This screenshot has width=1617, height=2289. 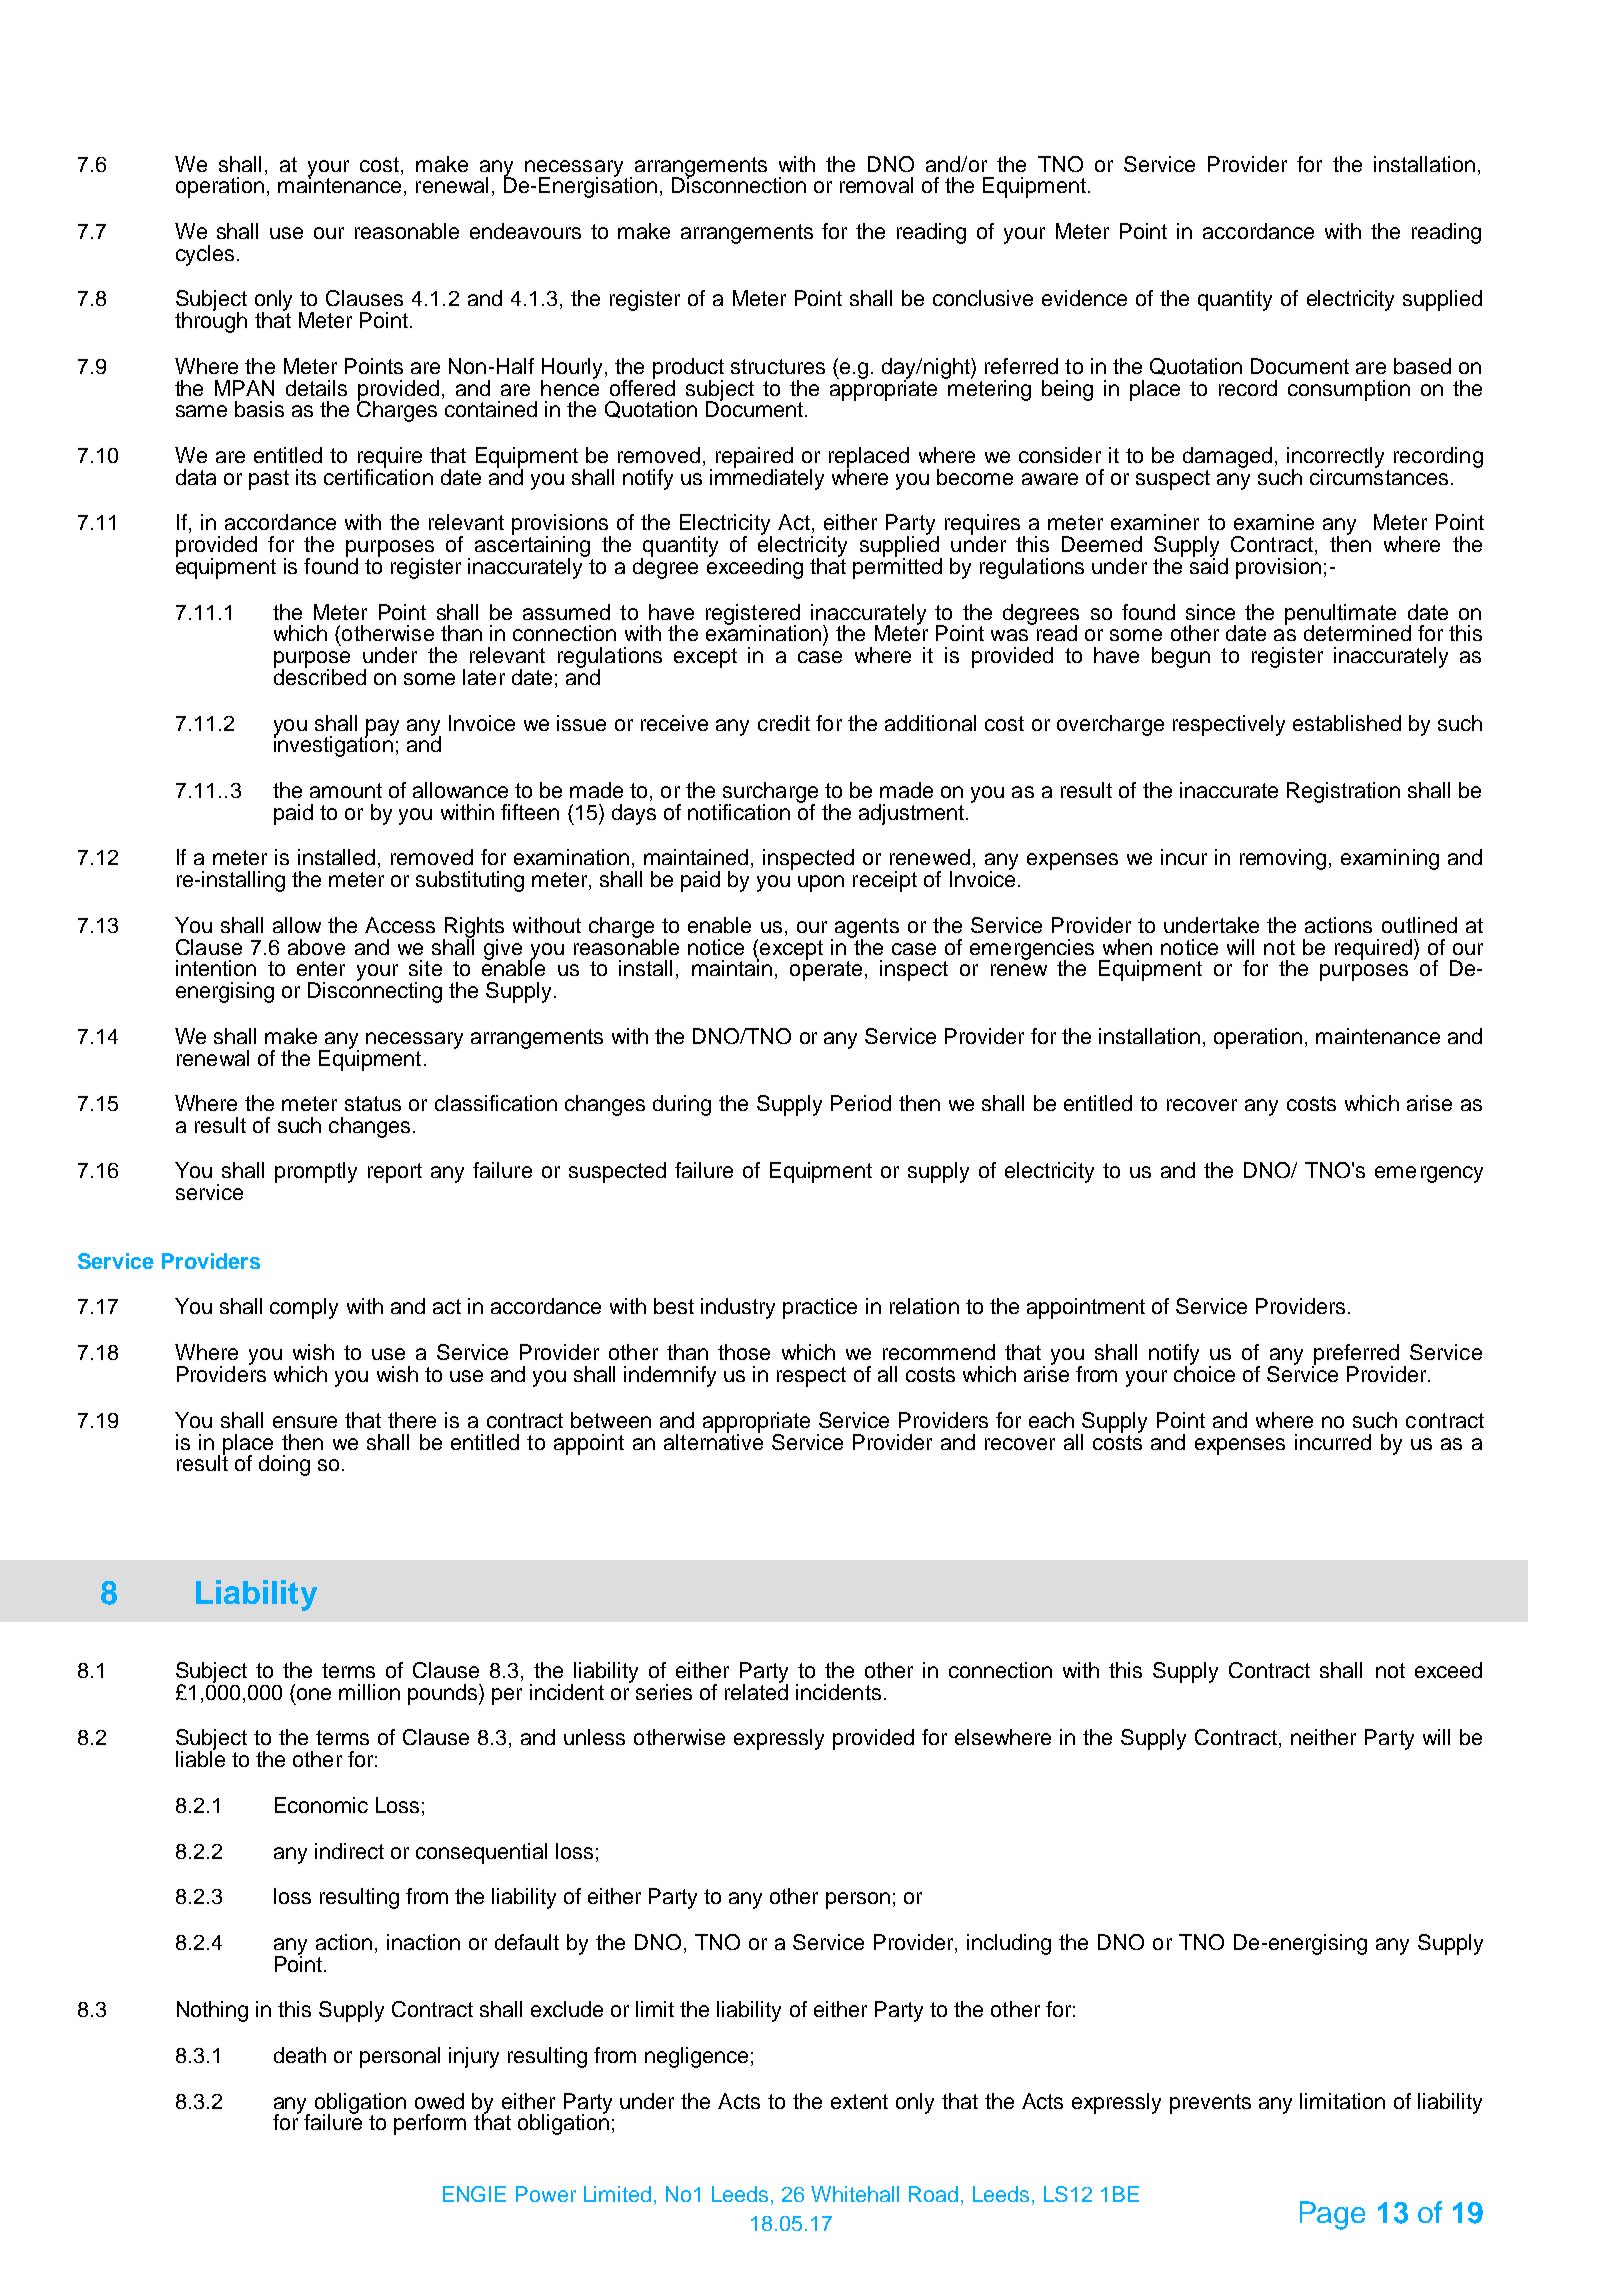 I want to click on upon, so click(x=821, y=883).
